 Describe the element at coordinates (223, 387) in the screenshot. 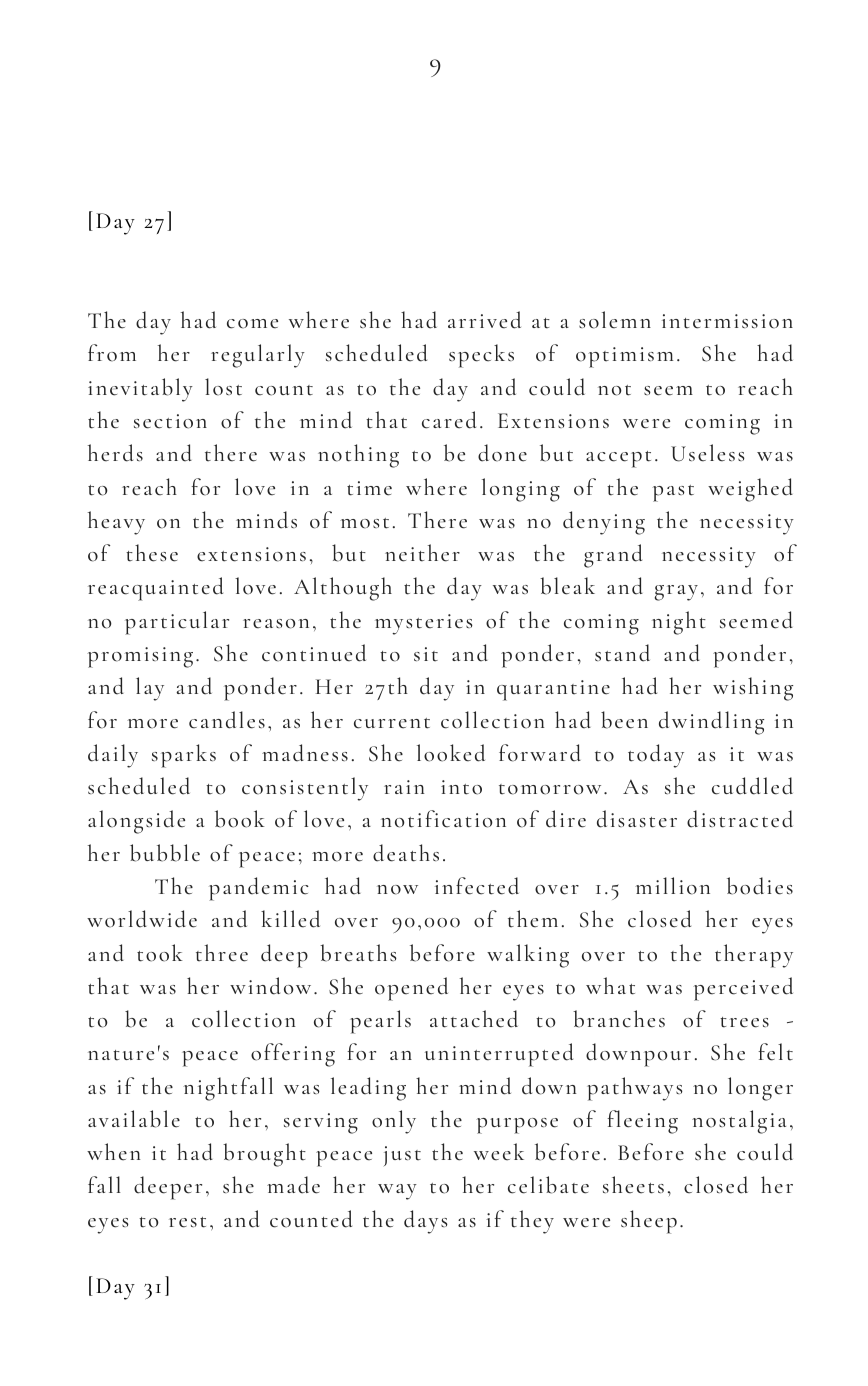

I see `lost` at that location.
